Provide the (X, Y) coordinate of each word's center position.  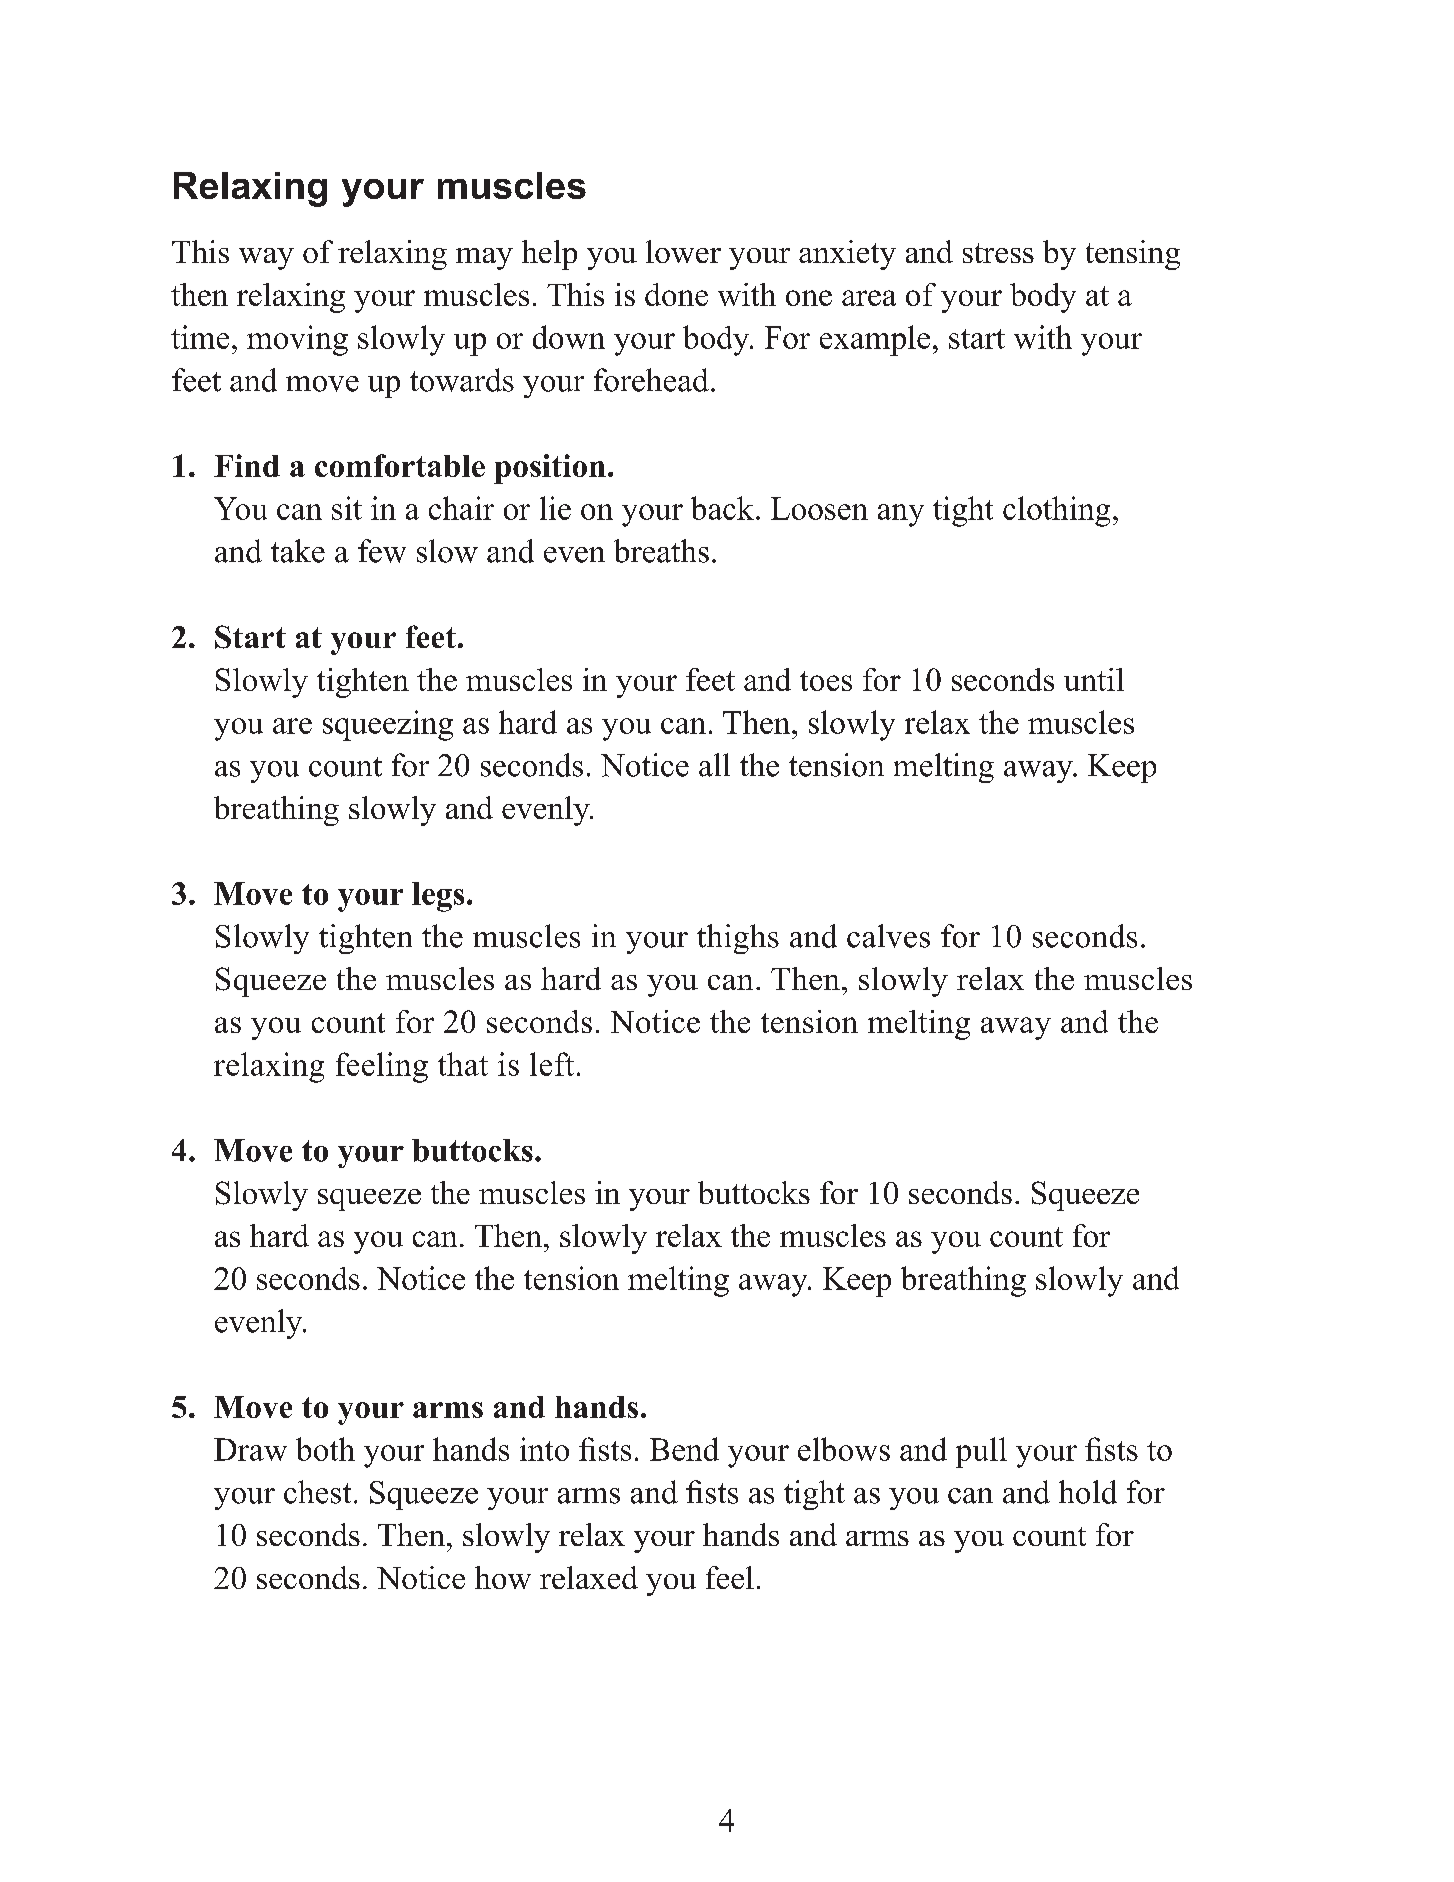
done (676, 294)
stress (998, 253)
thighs (738, 939)
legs (438, 897)
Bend (684, 1449)
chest (317, 1492)
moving (297, 340)
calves (888, 936)
